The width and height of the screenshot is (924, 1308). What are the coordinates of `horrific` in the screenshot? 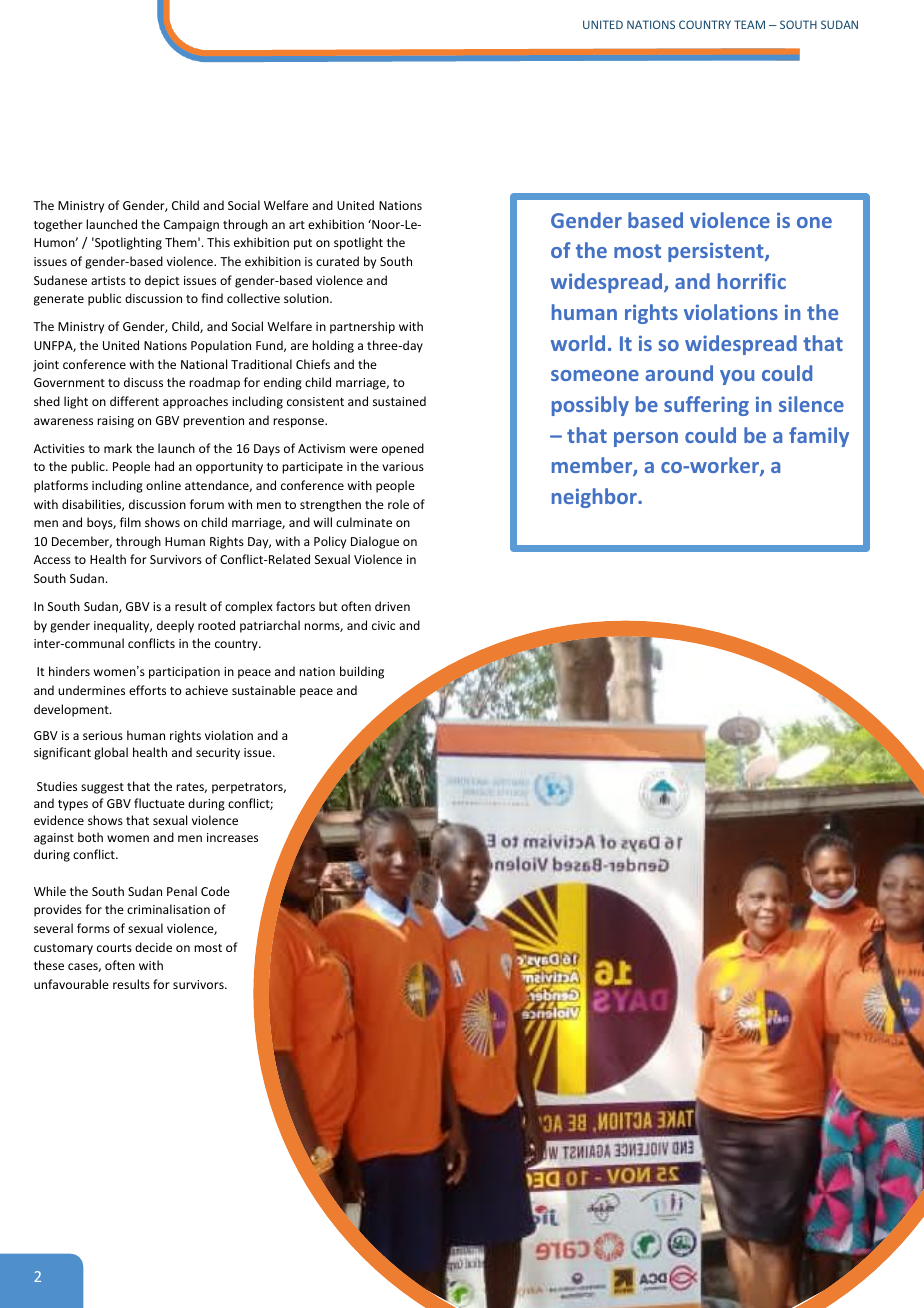 It's located at (752, 281).
